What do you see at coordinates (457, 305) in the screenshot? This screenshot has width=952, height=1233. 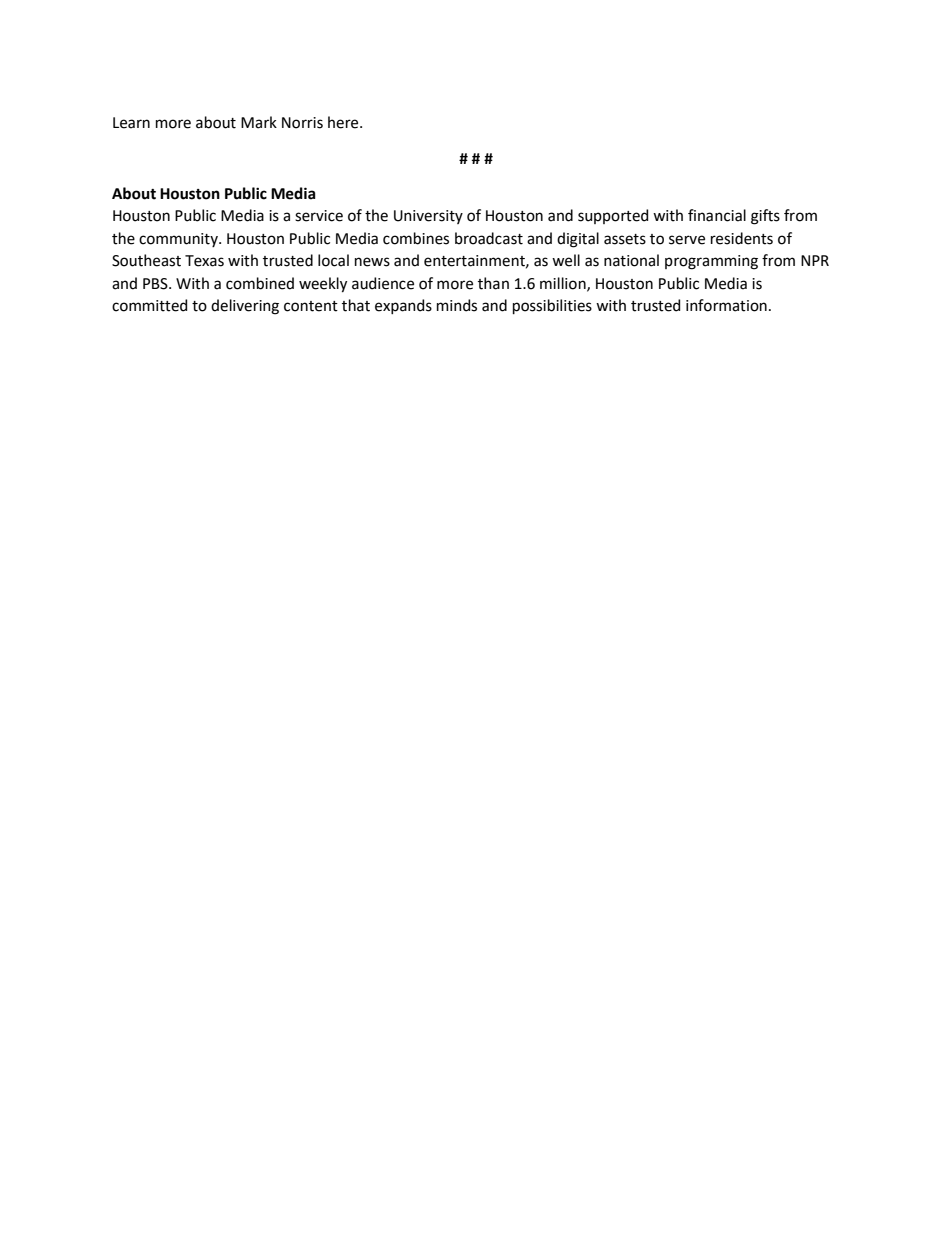 I see `minds` at bounding box center [457, 305].
